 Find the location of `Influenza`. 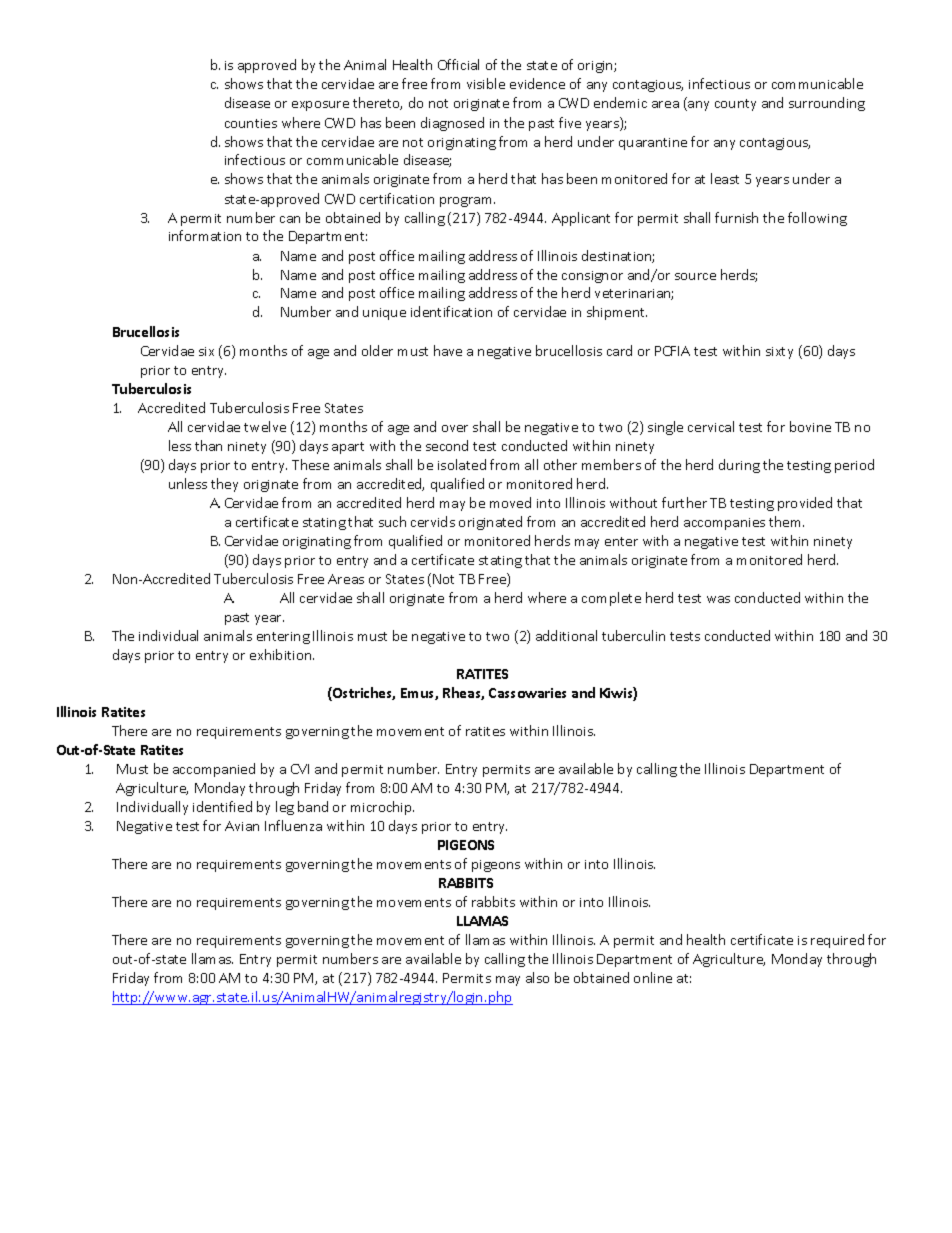

Influenza is located at coordinates (293, 825).
